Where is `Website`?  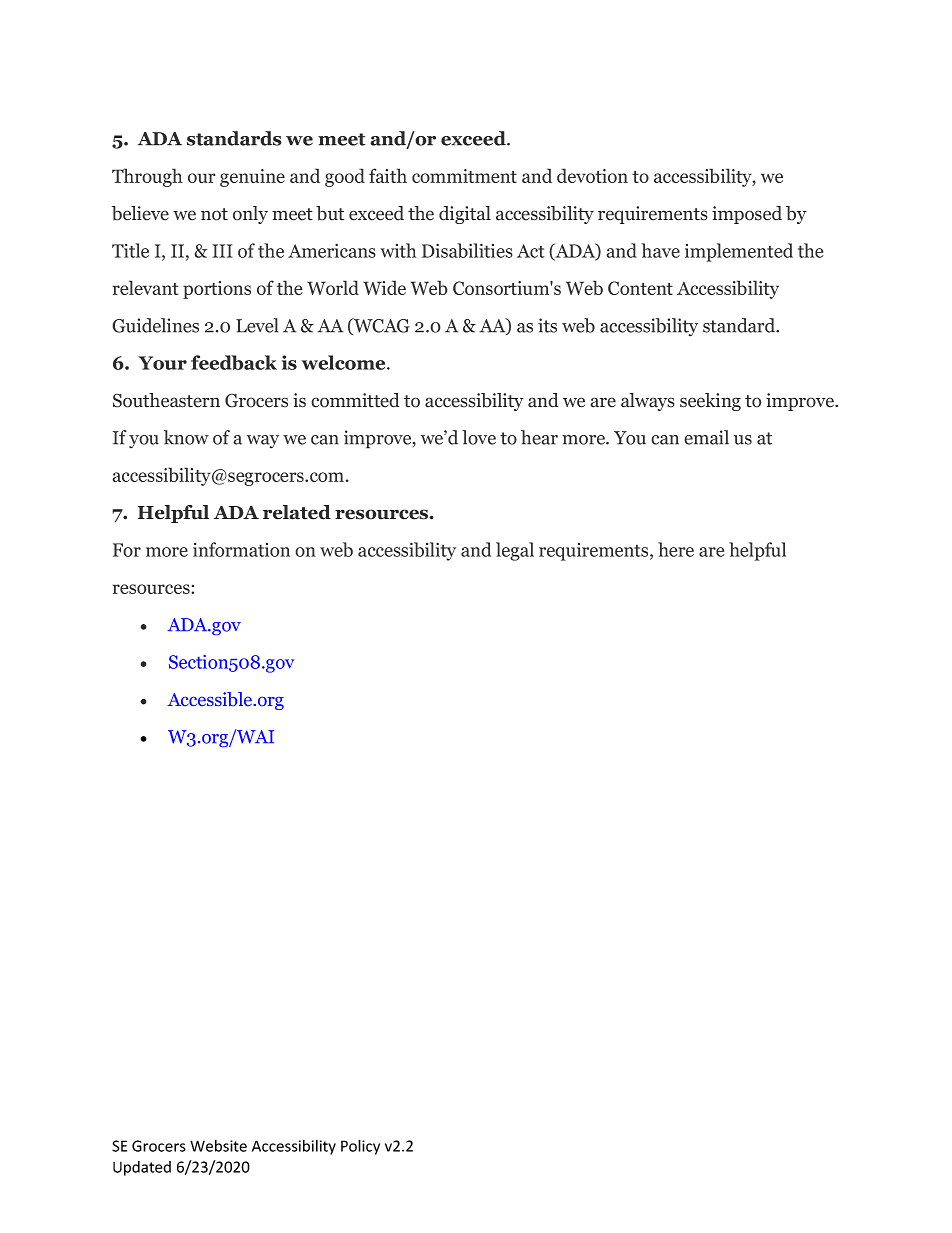 Website is located at coordinates (218, 1146).
